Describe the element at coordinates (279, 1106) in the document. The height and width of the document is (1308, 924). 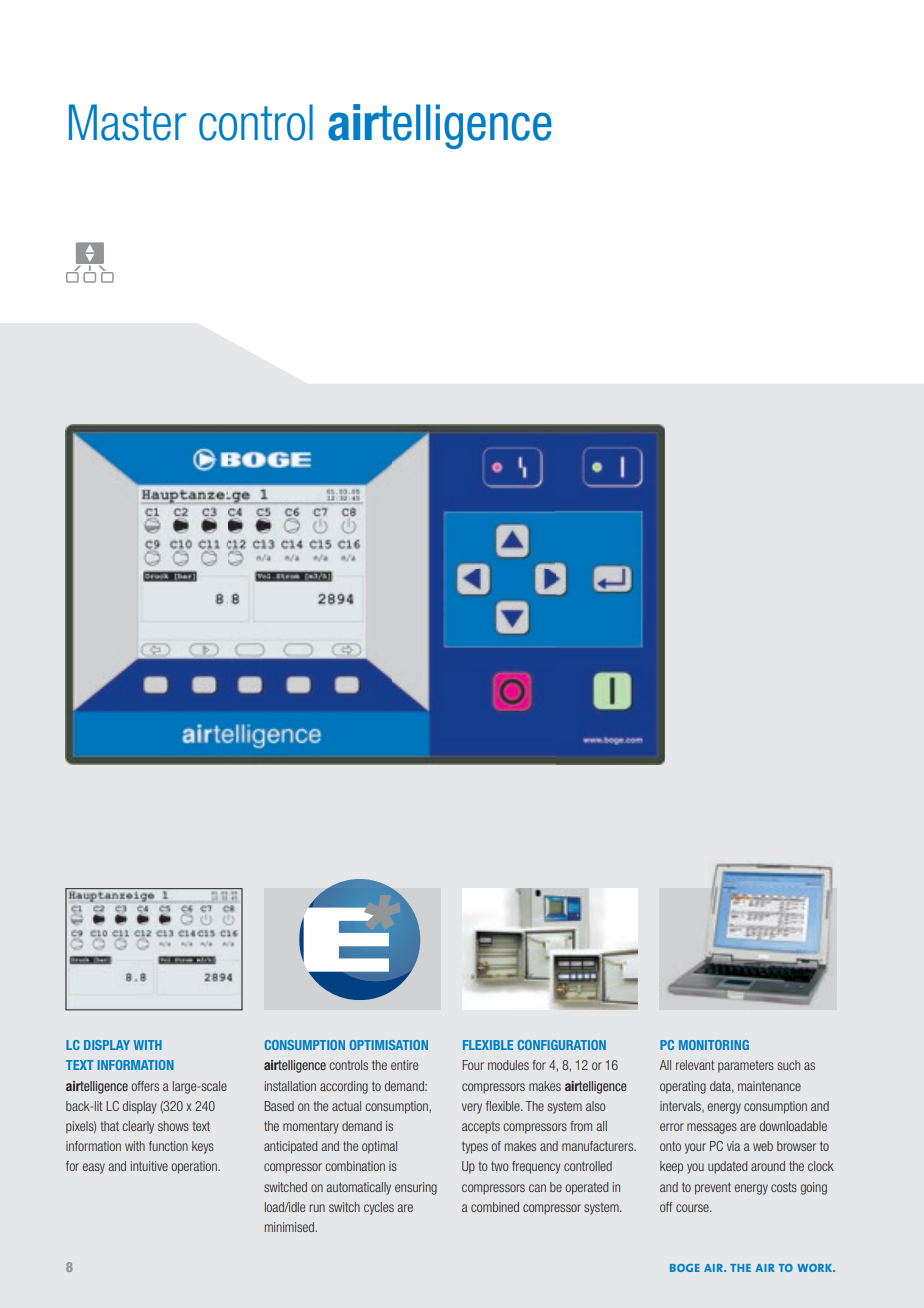
I see `Based` at that location.
